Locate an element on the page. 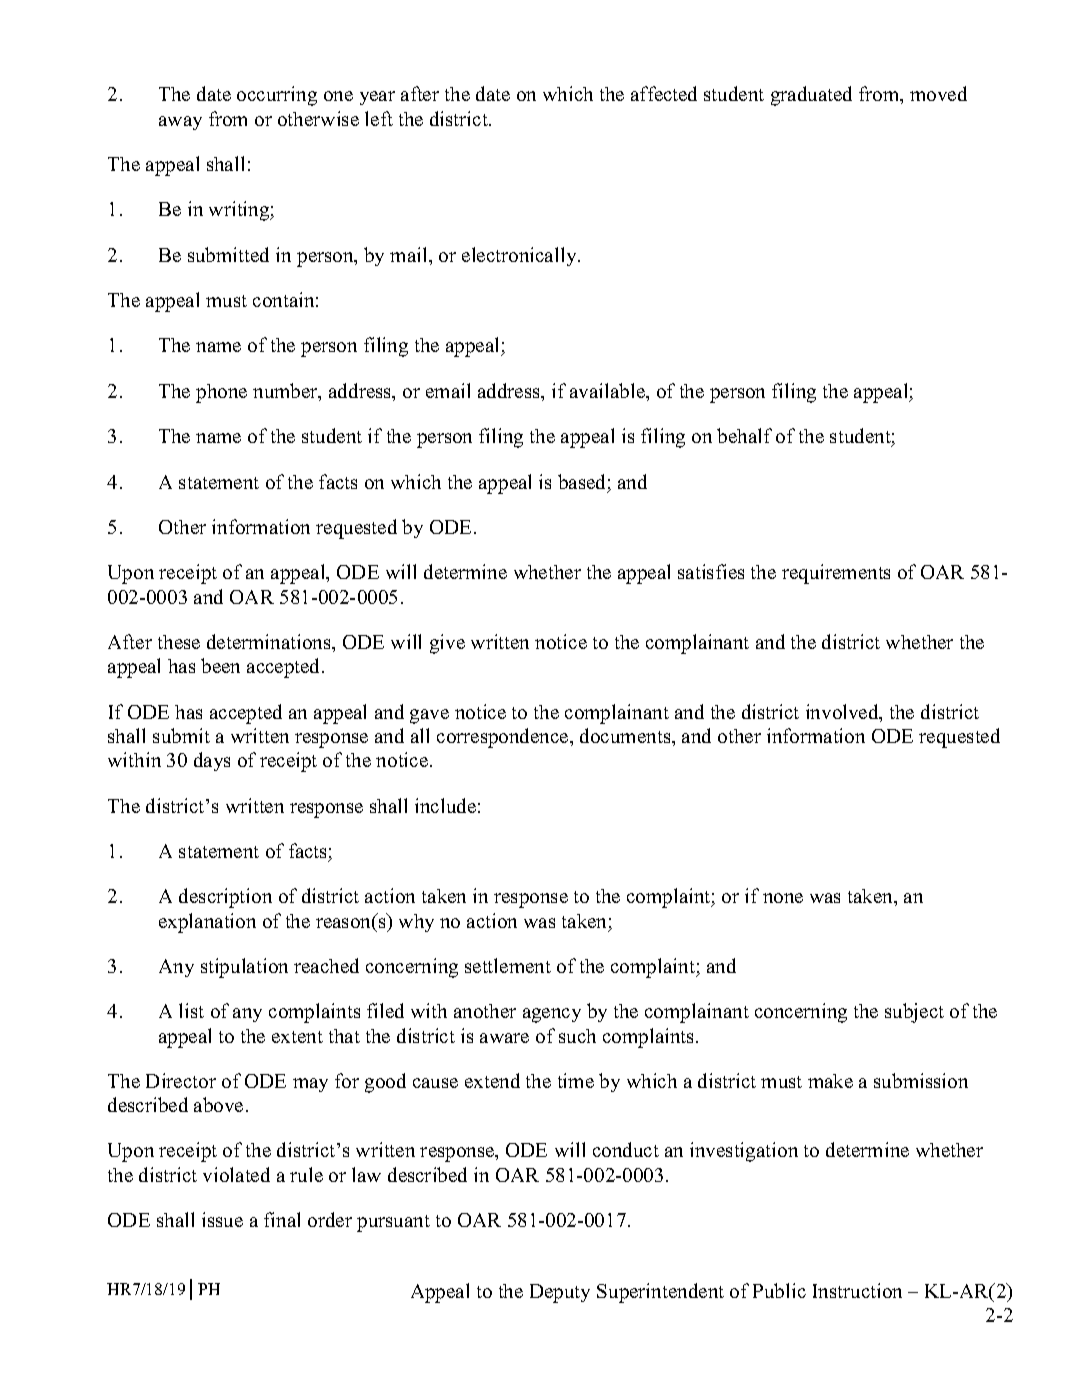 This document has height=1393, width=1077. behalf is located at coordinates (744, 435).
